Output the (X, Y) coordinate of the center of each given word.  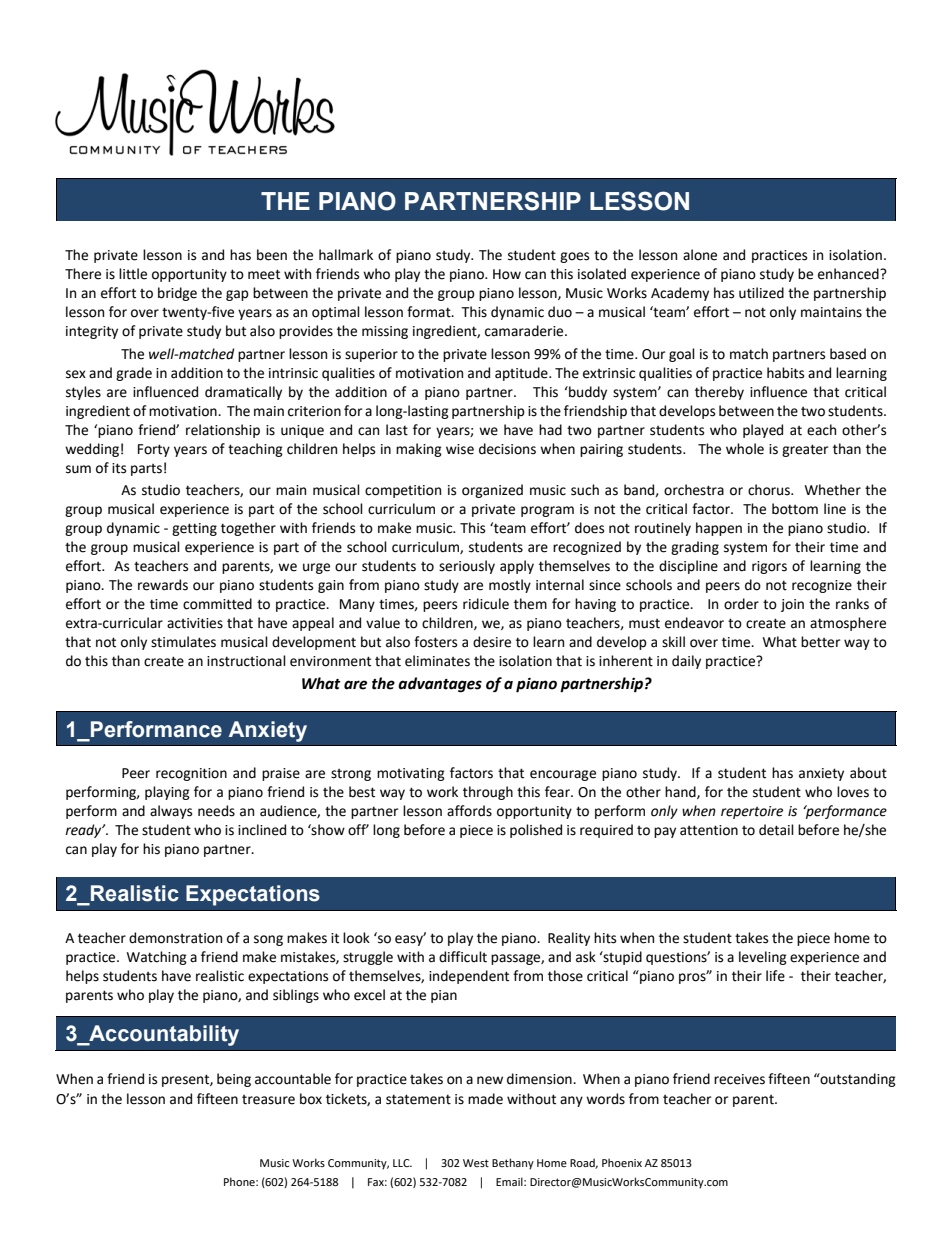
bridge (177, 294)
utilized (761, 293)
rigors (769, 567)
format (430, 312)
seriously (467, 567)
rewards (163, 585)
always (171, 812)
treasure (268, 1100)
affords (469, 811)
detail (776, 830)
